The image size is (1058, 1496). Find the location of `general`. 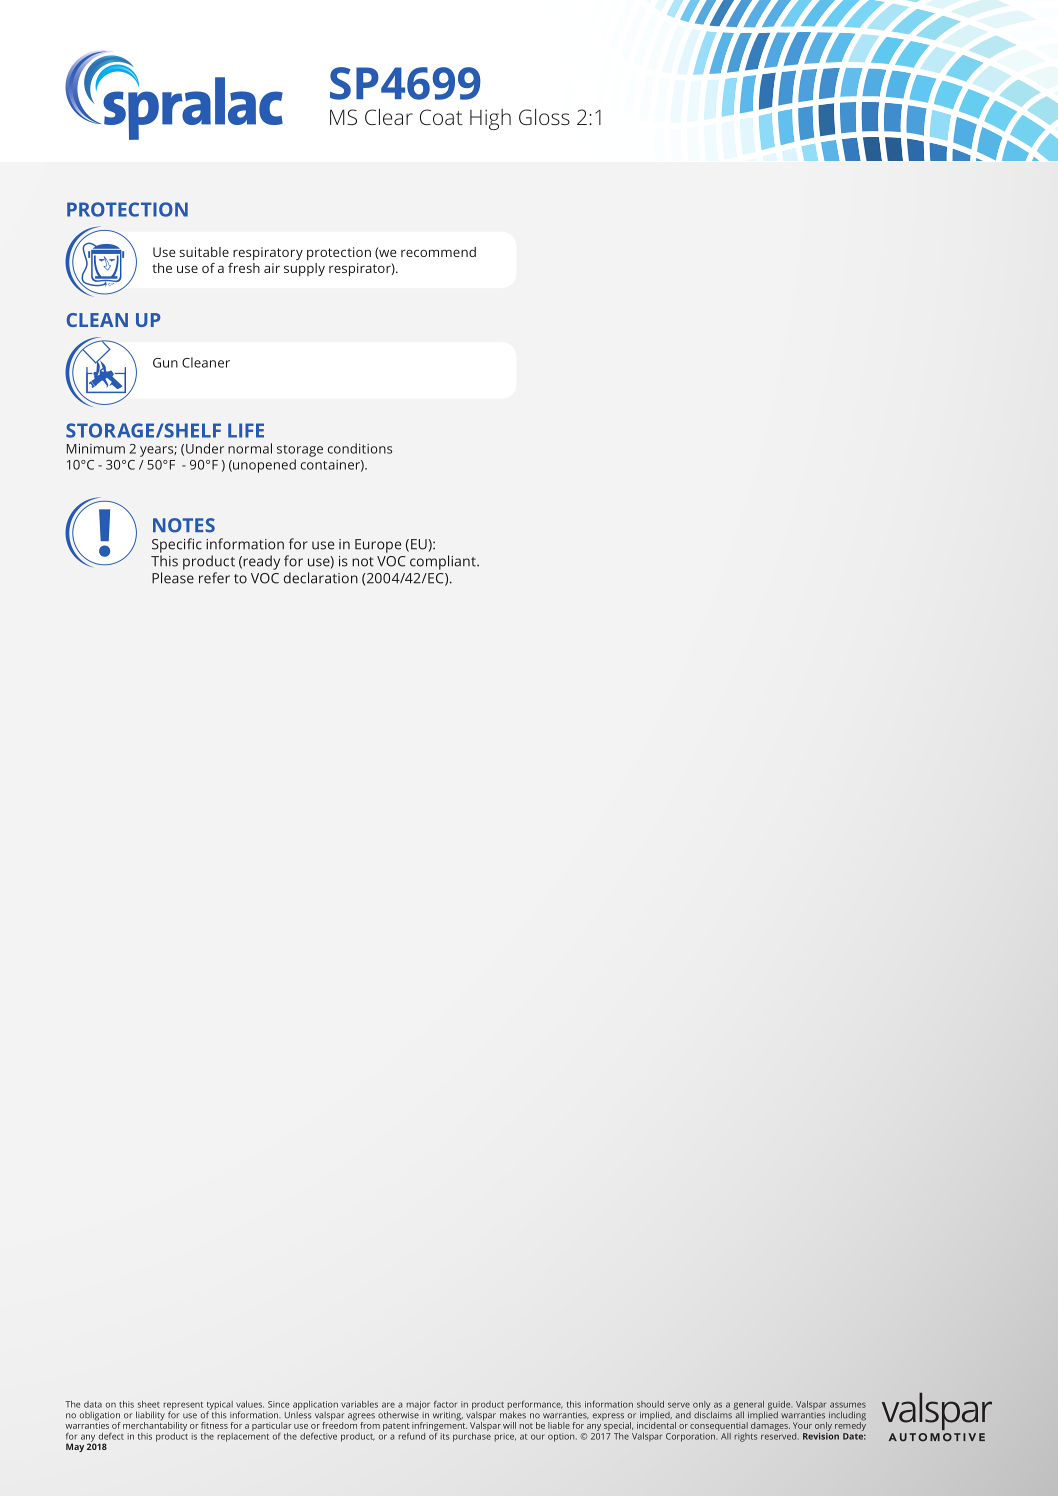

general is located at coordinates (749, 1406).
